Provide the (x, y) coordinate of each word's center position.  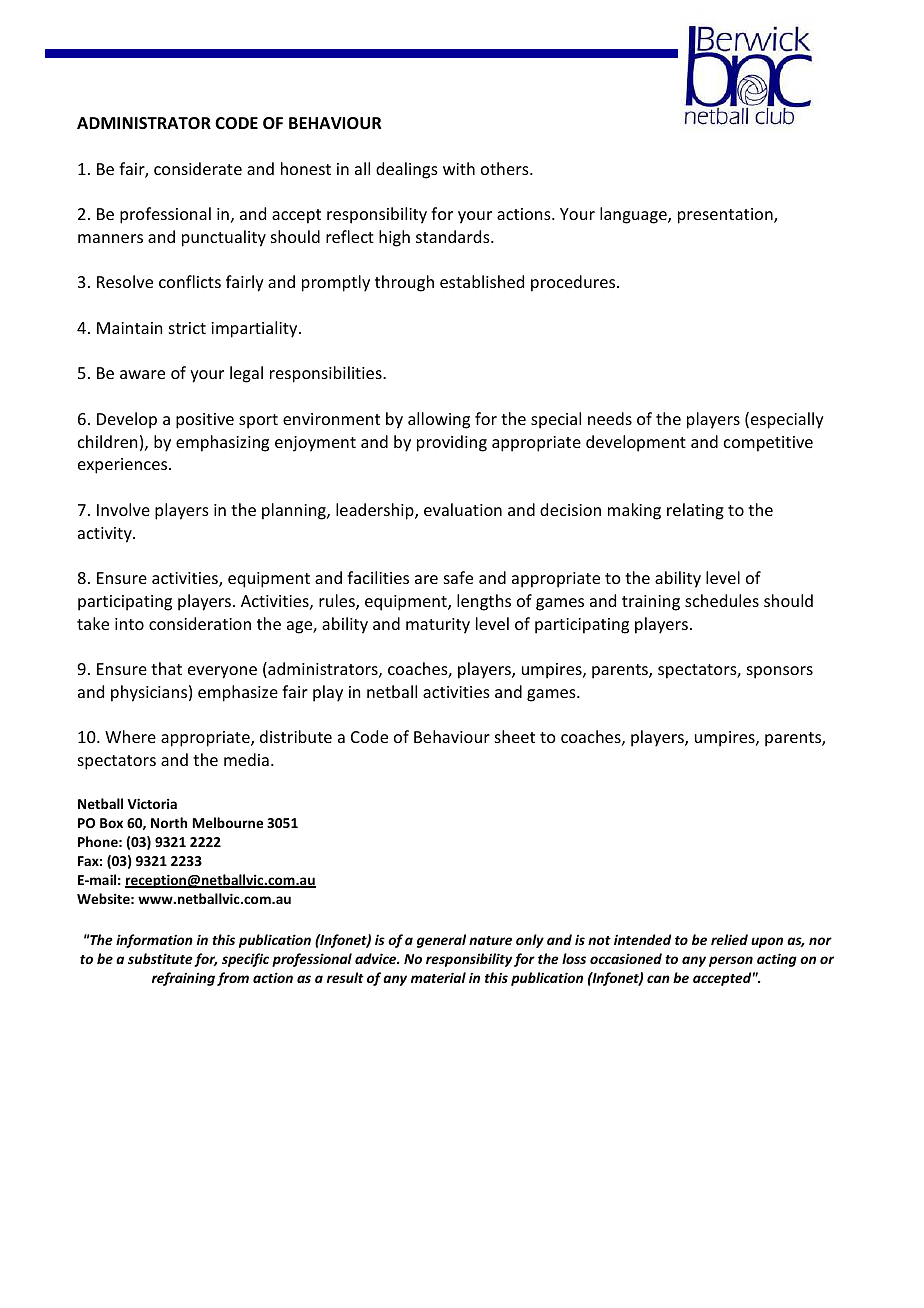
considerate (198, 168)
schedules (722, 600)
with (459, 168)
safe (458, 577)
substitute (160, 958)
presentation (726, 216)
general (441, 941)
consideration (200, 623)
